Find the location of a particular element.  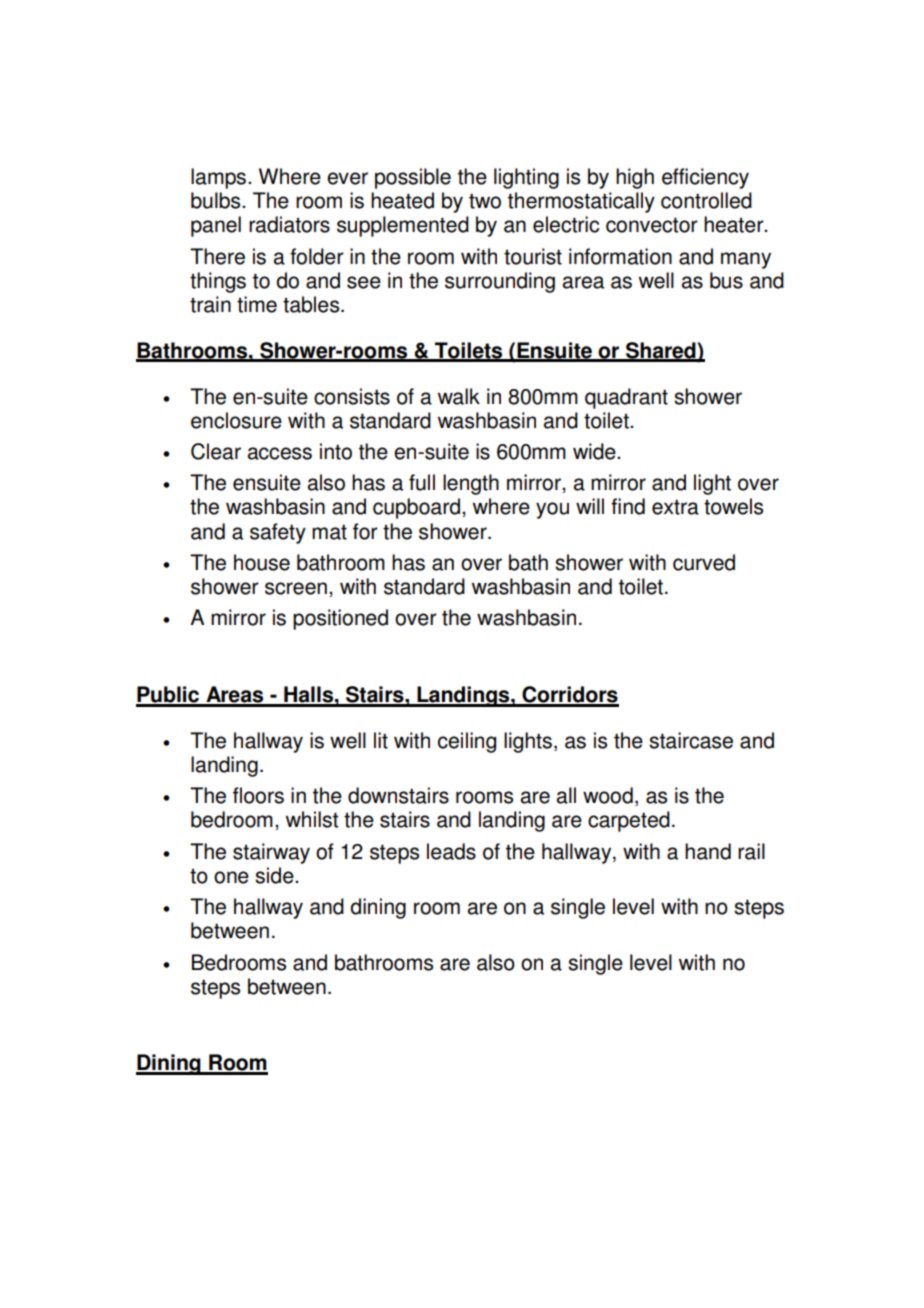

walk is located at coordinates (459, 396).
